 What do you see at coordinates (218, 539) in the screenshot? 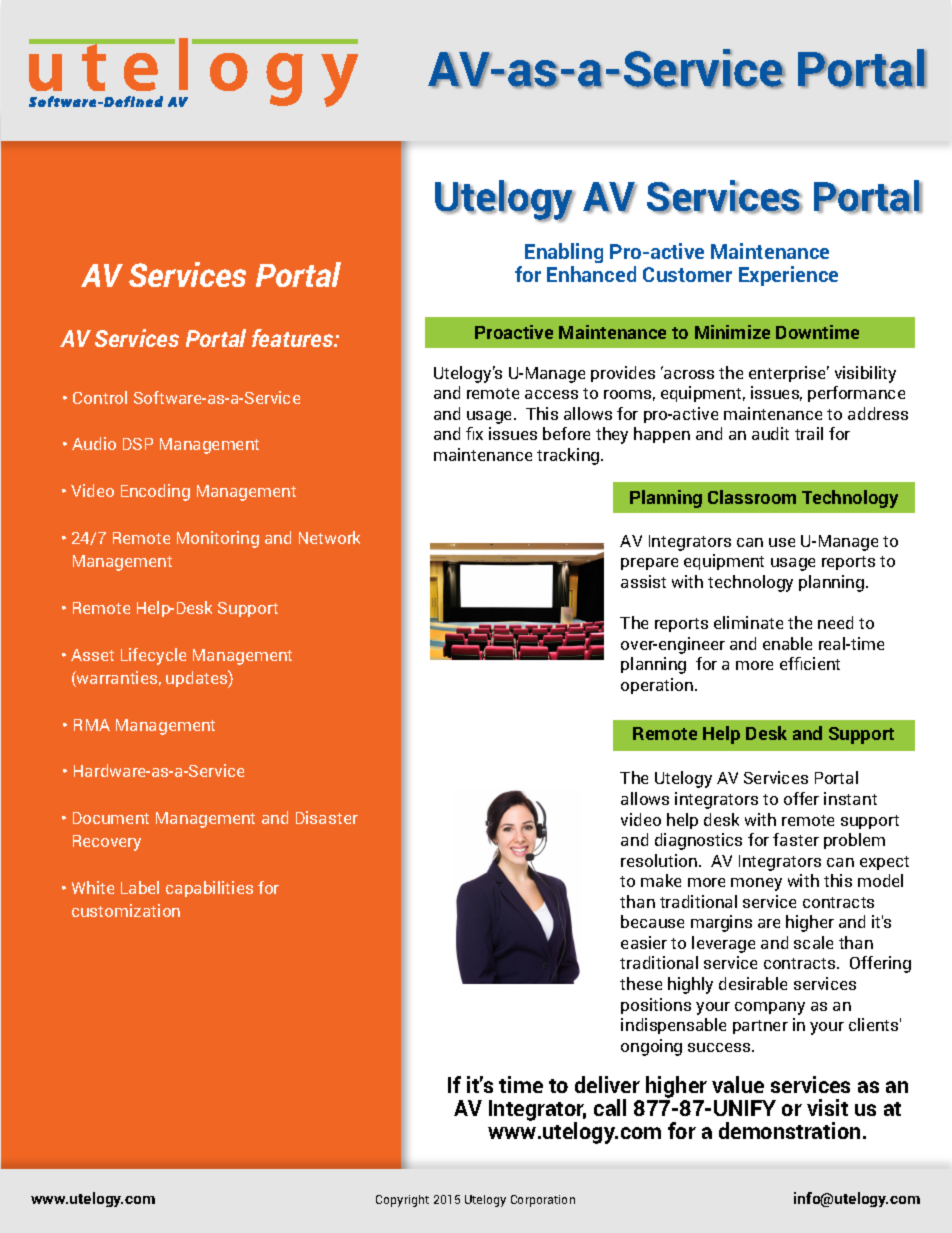
I see `Monitoring` at bounding box center [218, 539].
